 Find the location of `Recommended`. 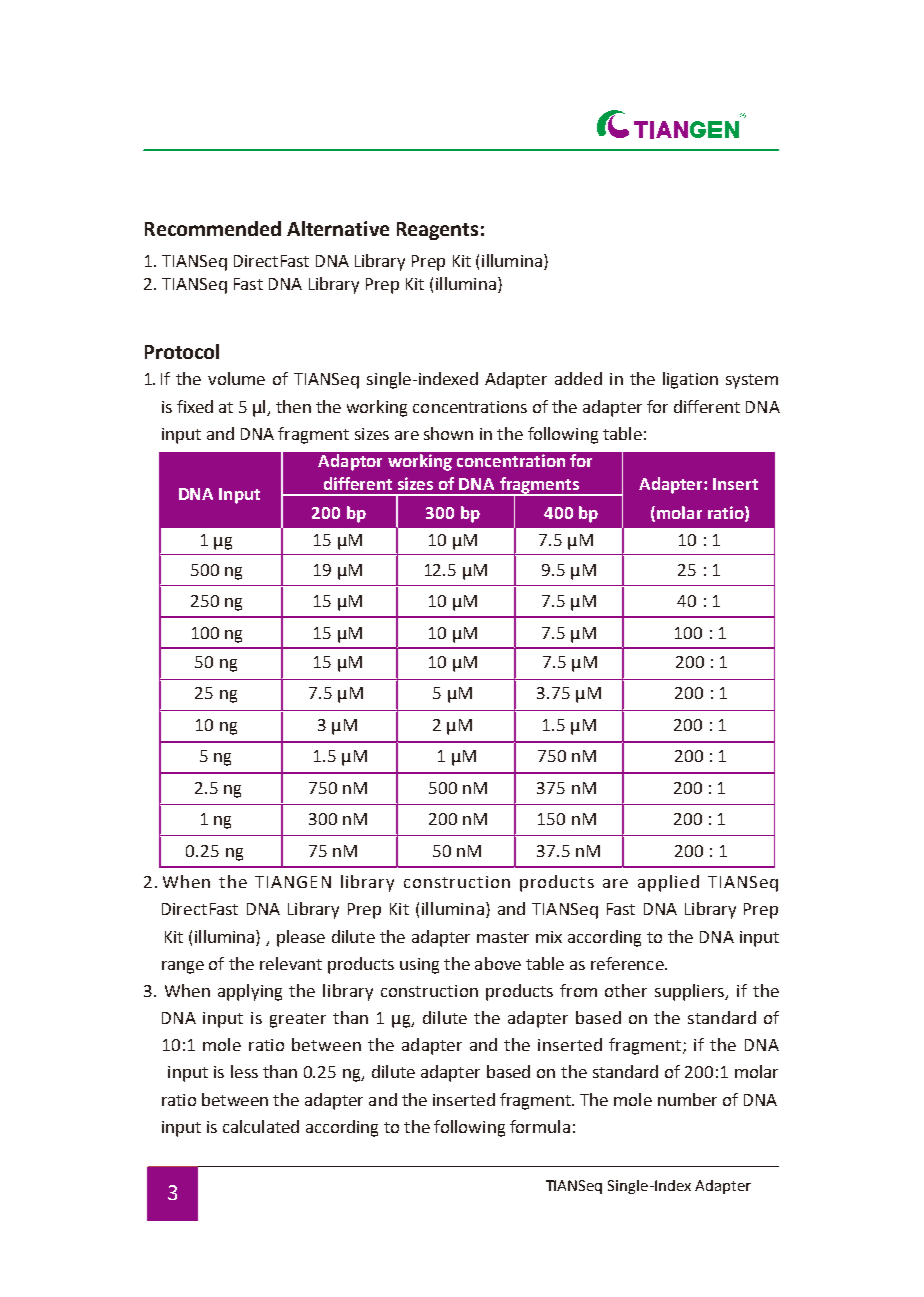

Recommended is located at coordinates (213, 228).
